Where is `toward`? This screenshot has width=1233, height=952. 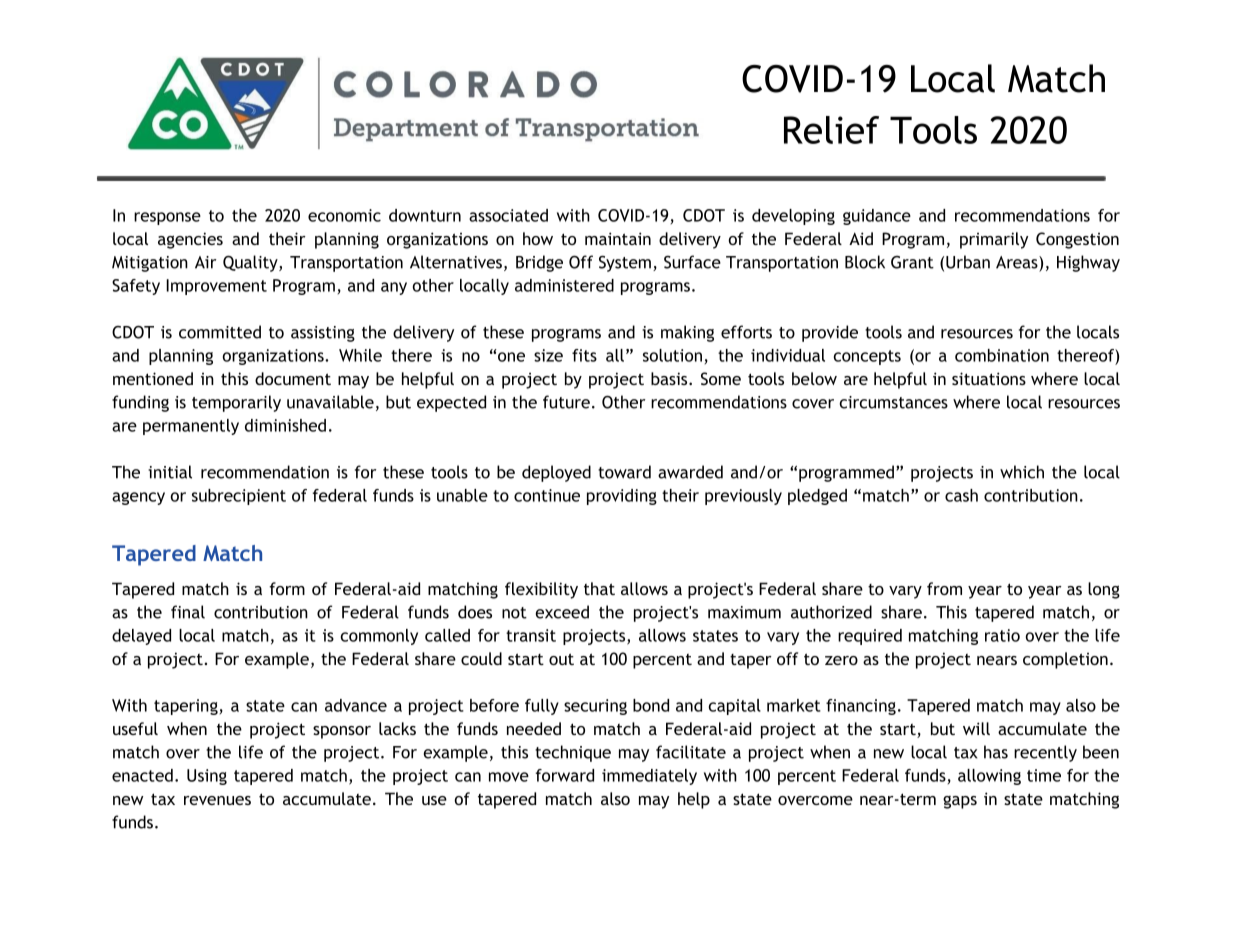 toward is located at coordinates (624, 472).
